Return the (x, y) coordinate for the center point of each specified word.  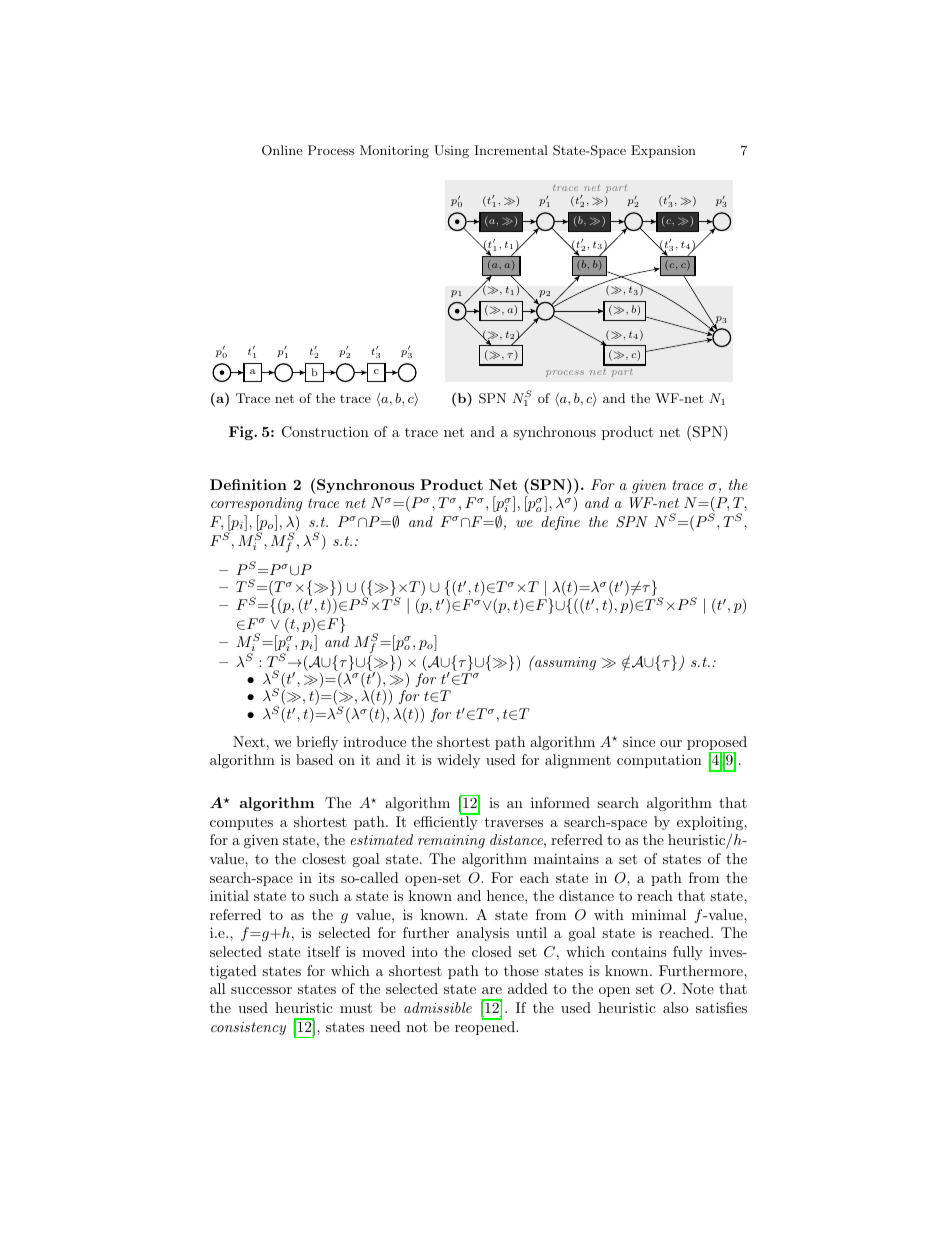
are (492, 990)
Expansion (663, 151)
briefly (317, 743)
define (560, 523)
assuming (564, 662)
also (676, 1007)
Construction (325, 432)
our (671, 743)
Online (282, 150)
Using (451, 151)
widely (458, 761)
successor (261, 990)
